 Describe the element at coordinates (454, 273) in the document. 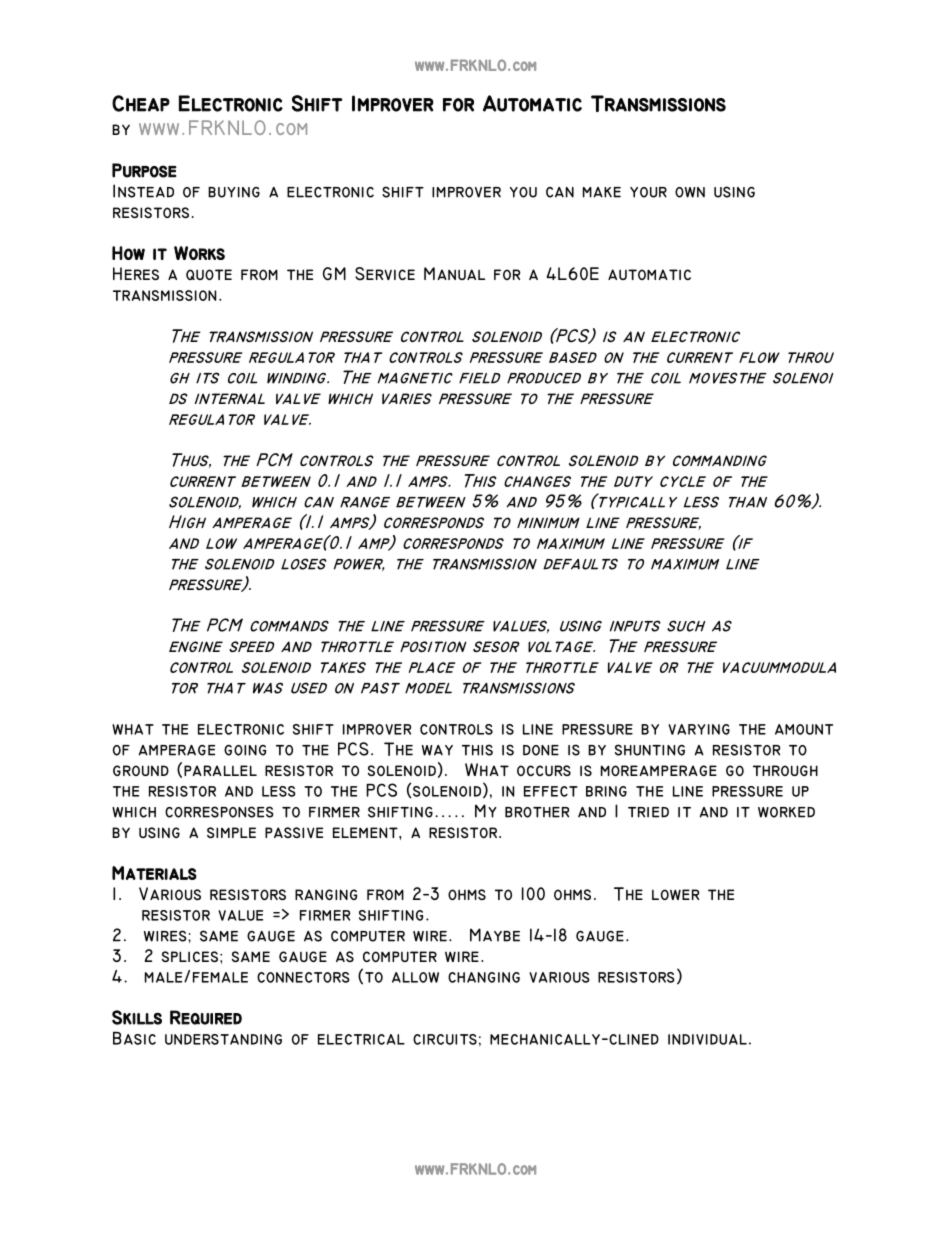

I see `Manual` at that location.
